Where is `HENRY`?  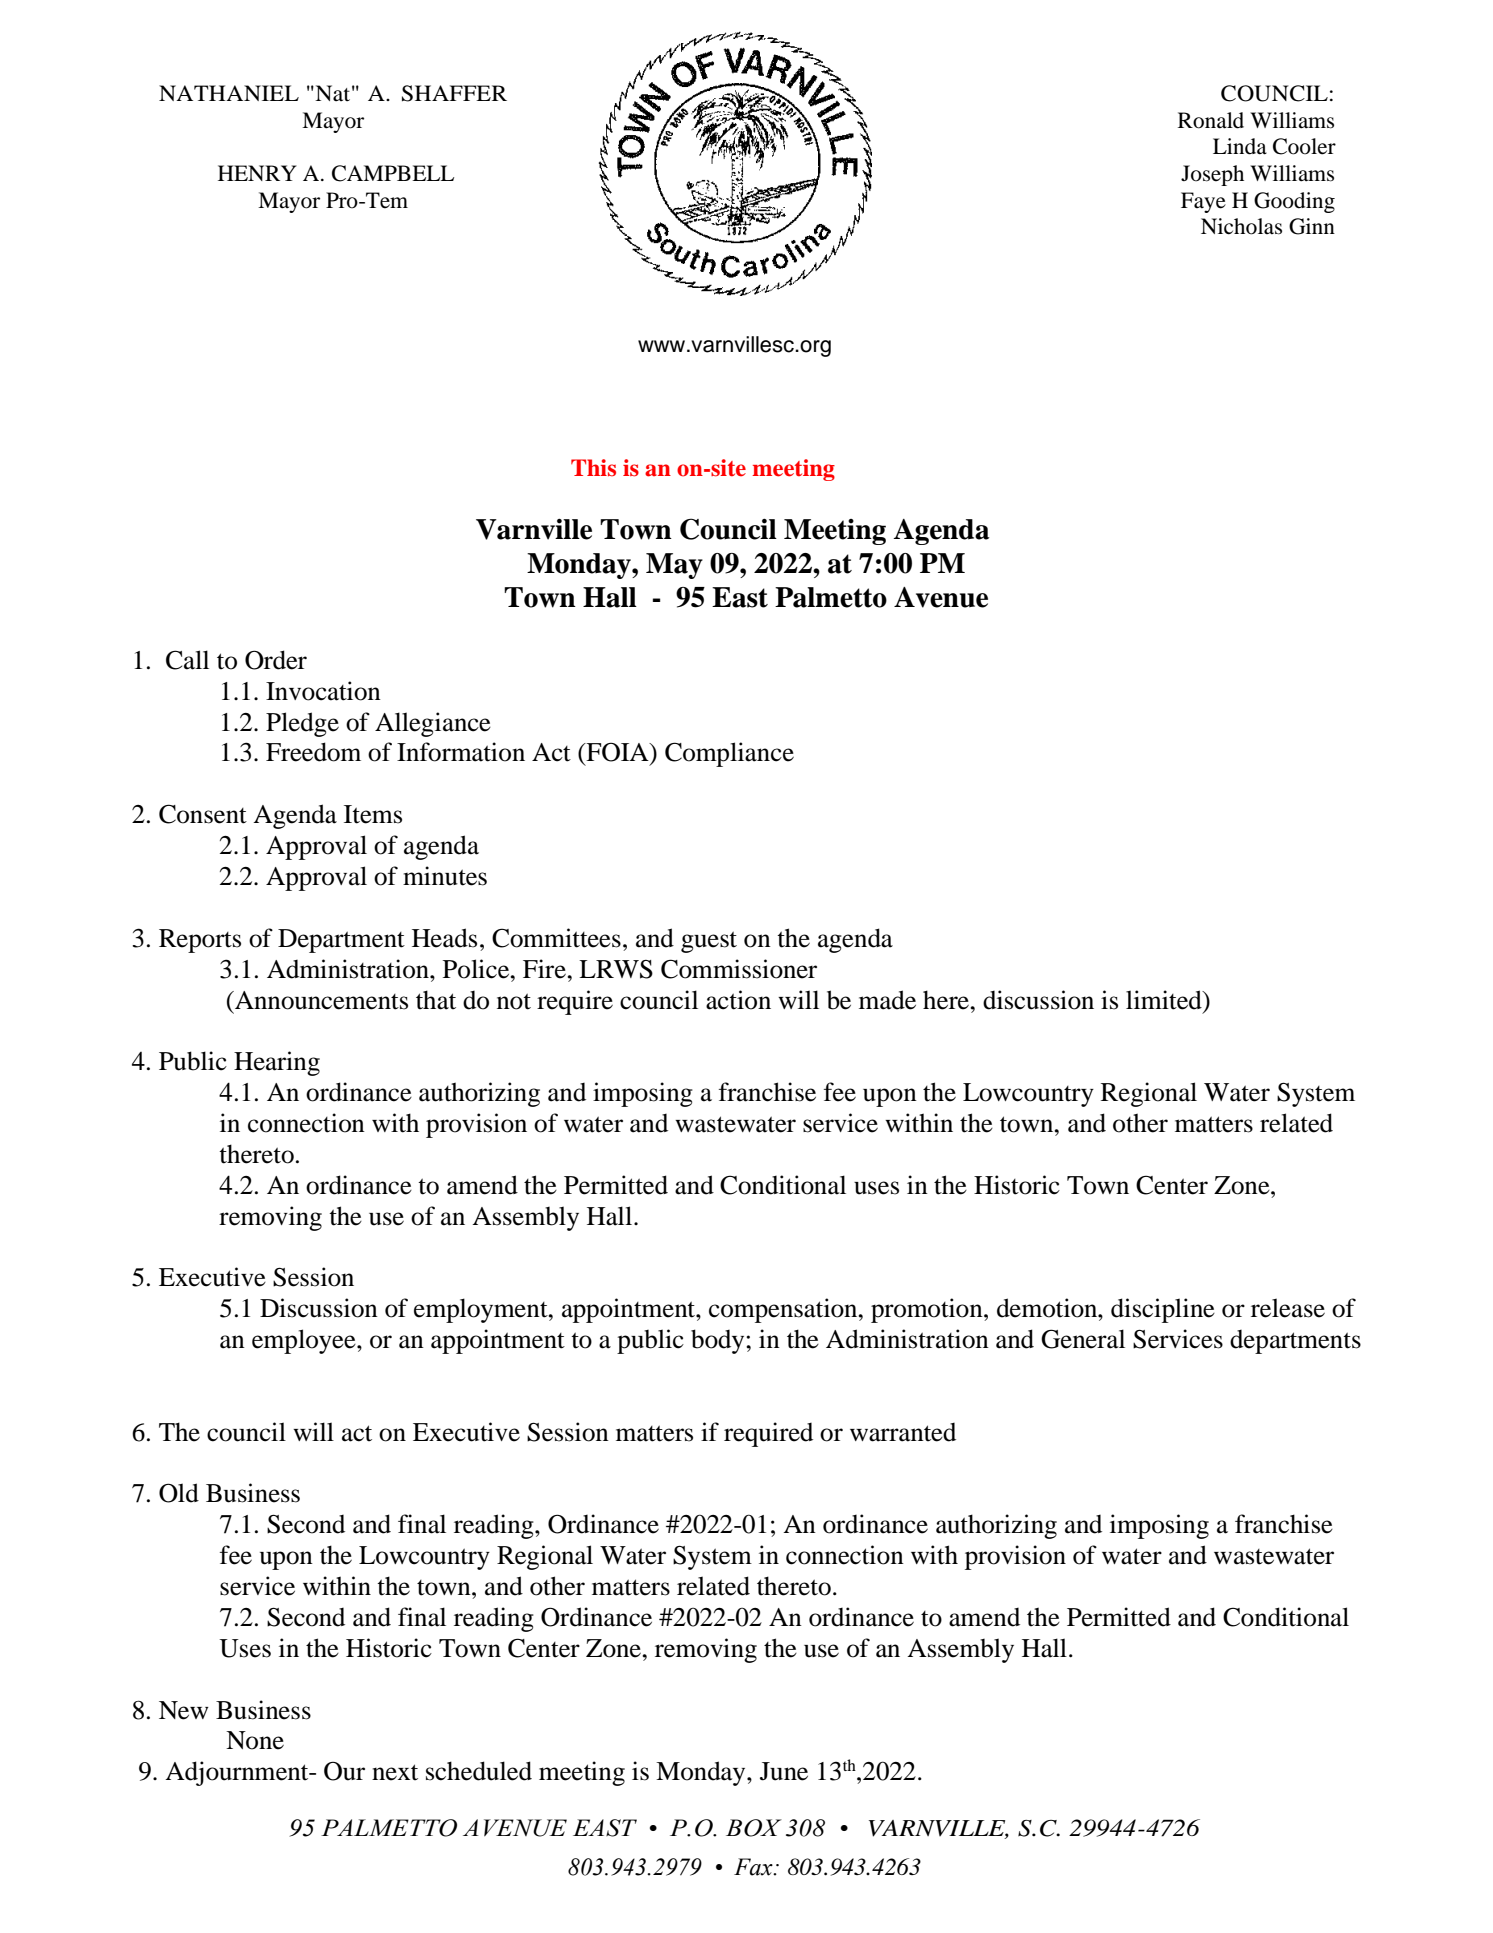 HENRY is located at coordinates (257, 173).
